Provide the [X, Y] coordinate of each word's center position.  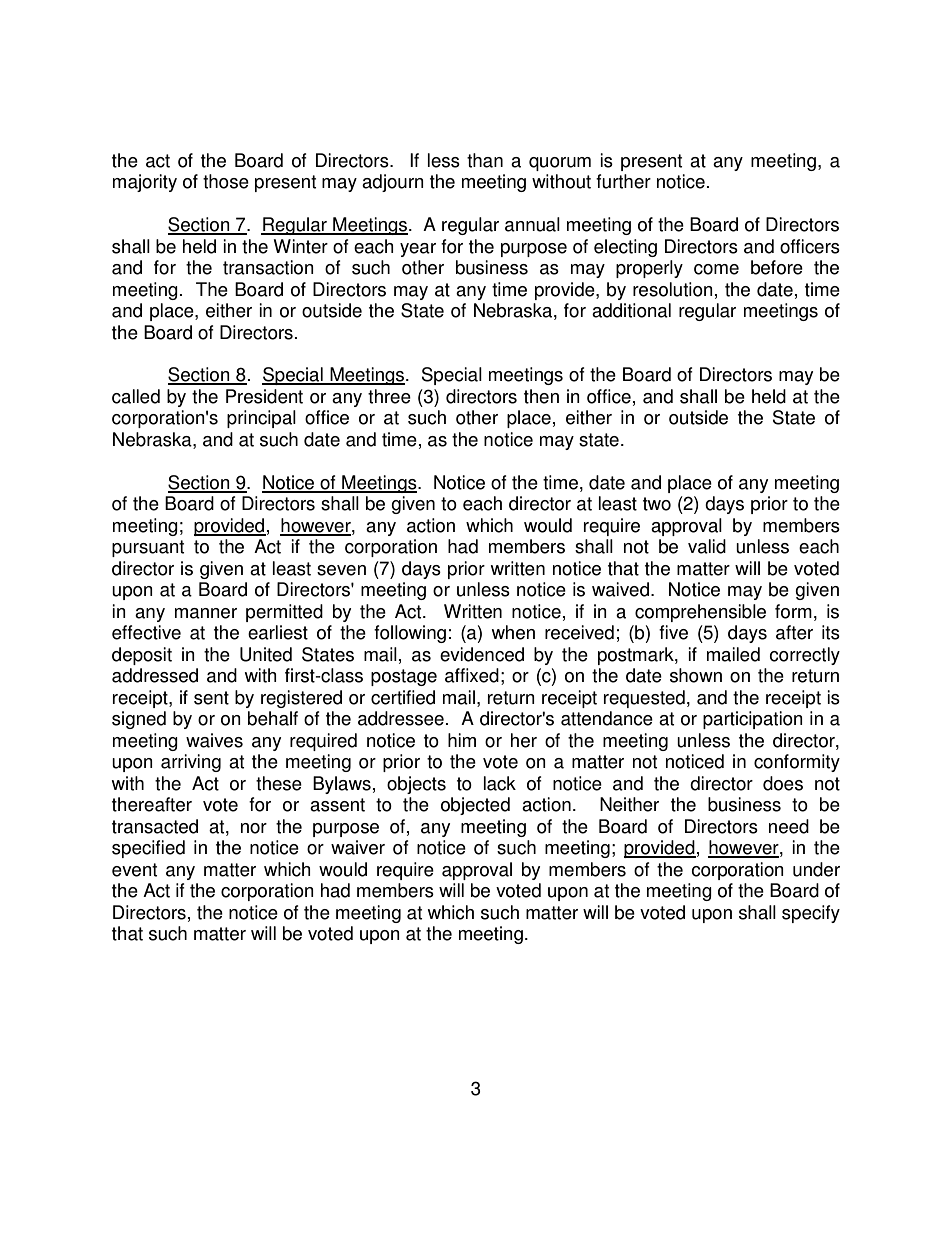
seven [341, 570]
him [462, 740]
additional [631, 310]
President [264, 396]
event [134, 870]
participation [753, 720]
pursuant [148, 548]
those [226, 181]
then [541, 396]
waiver [358, 847]
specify [811, 914]
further [623, 181]
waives [214, 740]
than [485, 160]
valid [707, 546]
